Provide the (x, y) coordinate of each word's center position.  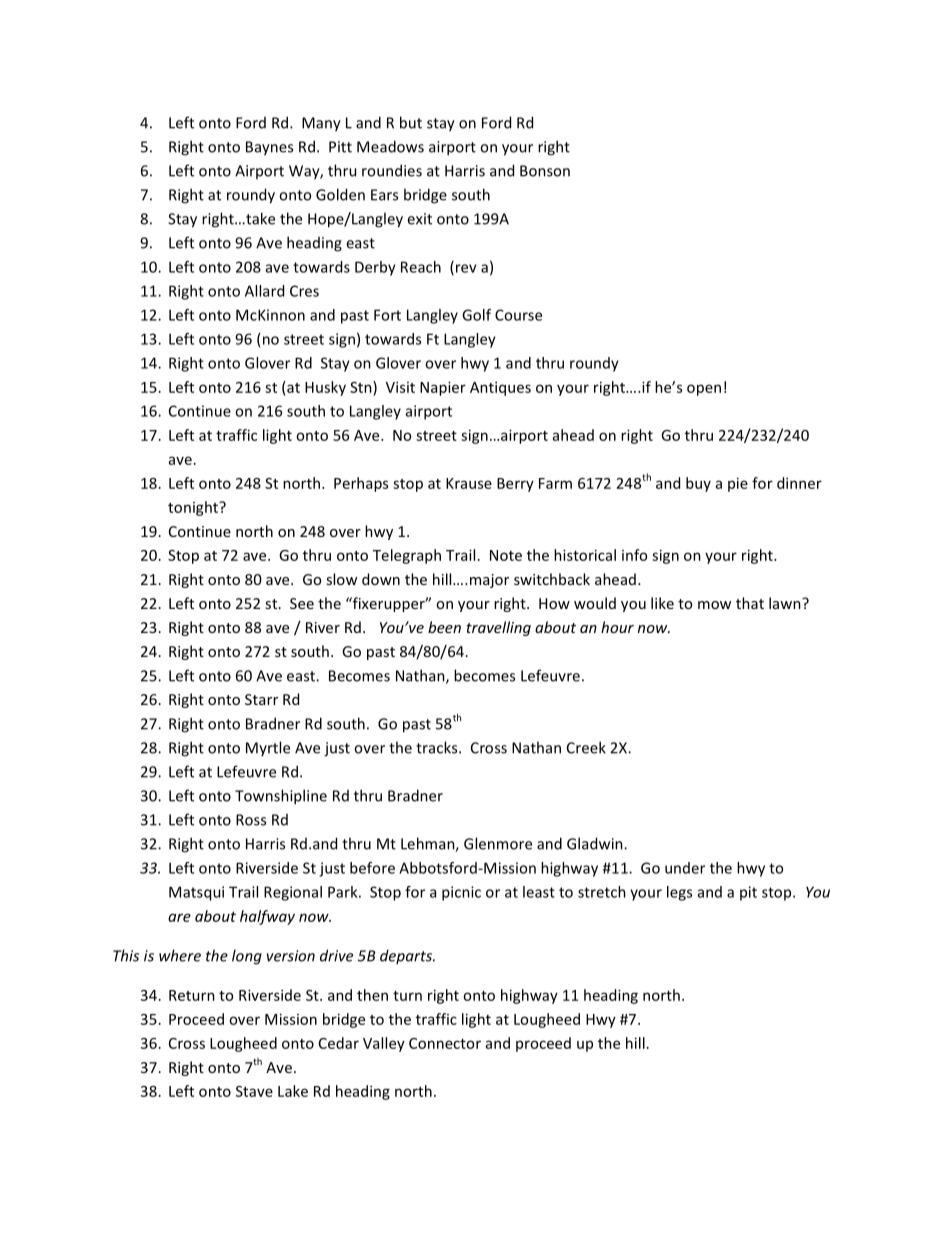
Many (321, 124)
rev (466, 268)
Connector (445, 1043)
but (411, 122)
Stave (254, 1091)
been (444, 627)
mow (714, 605)
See (302, 603)
